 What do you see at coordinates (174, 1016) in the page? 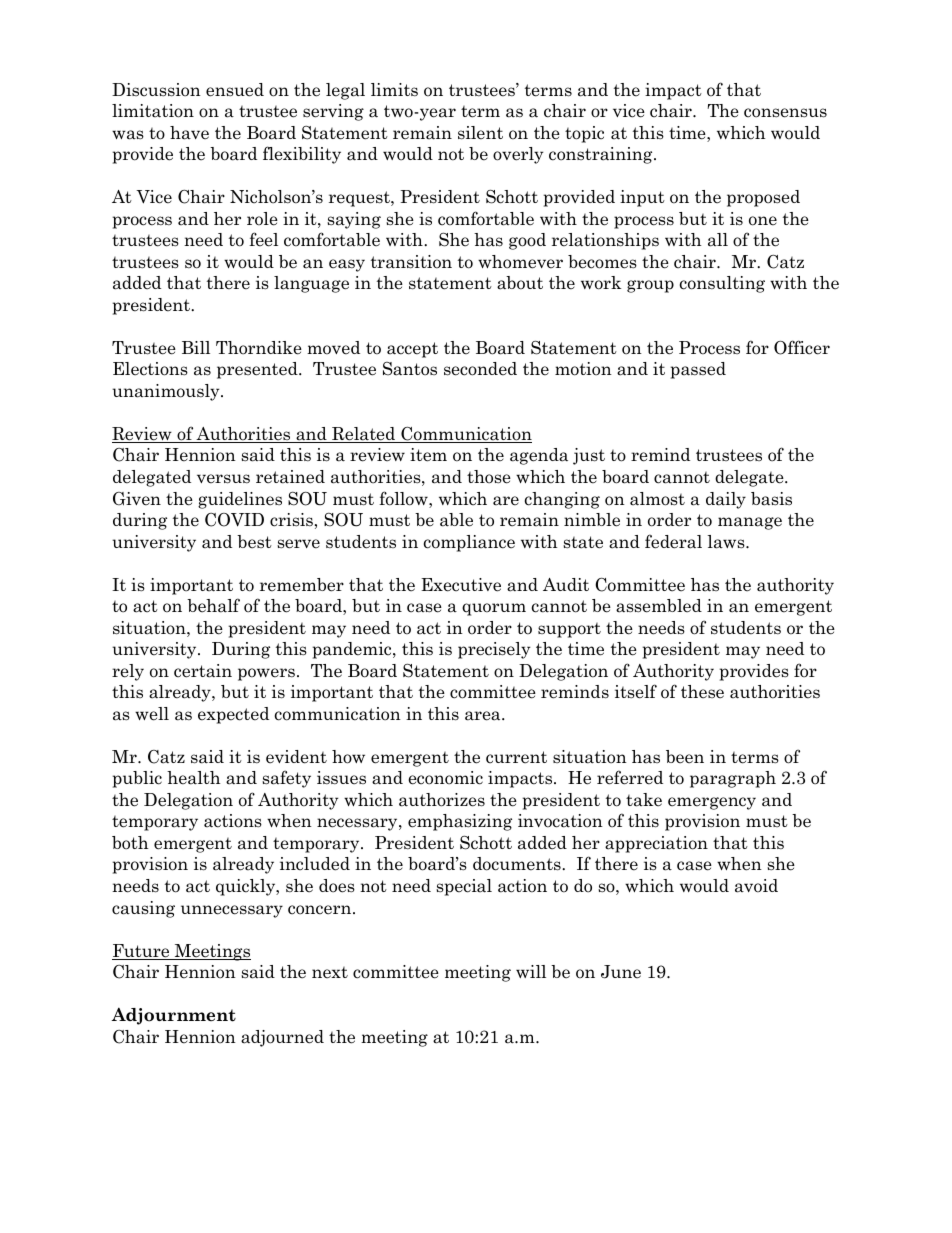
I see `Adjournment` at bounding box center [174, 1016].
